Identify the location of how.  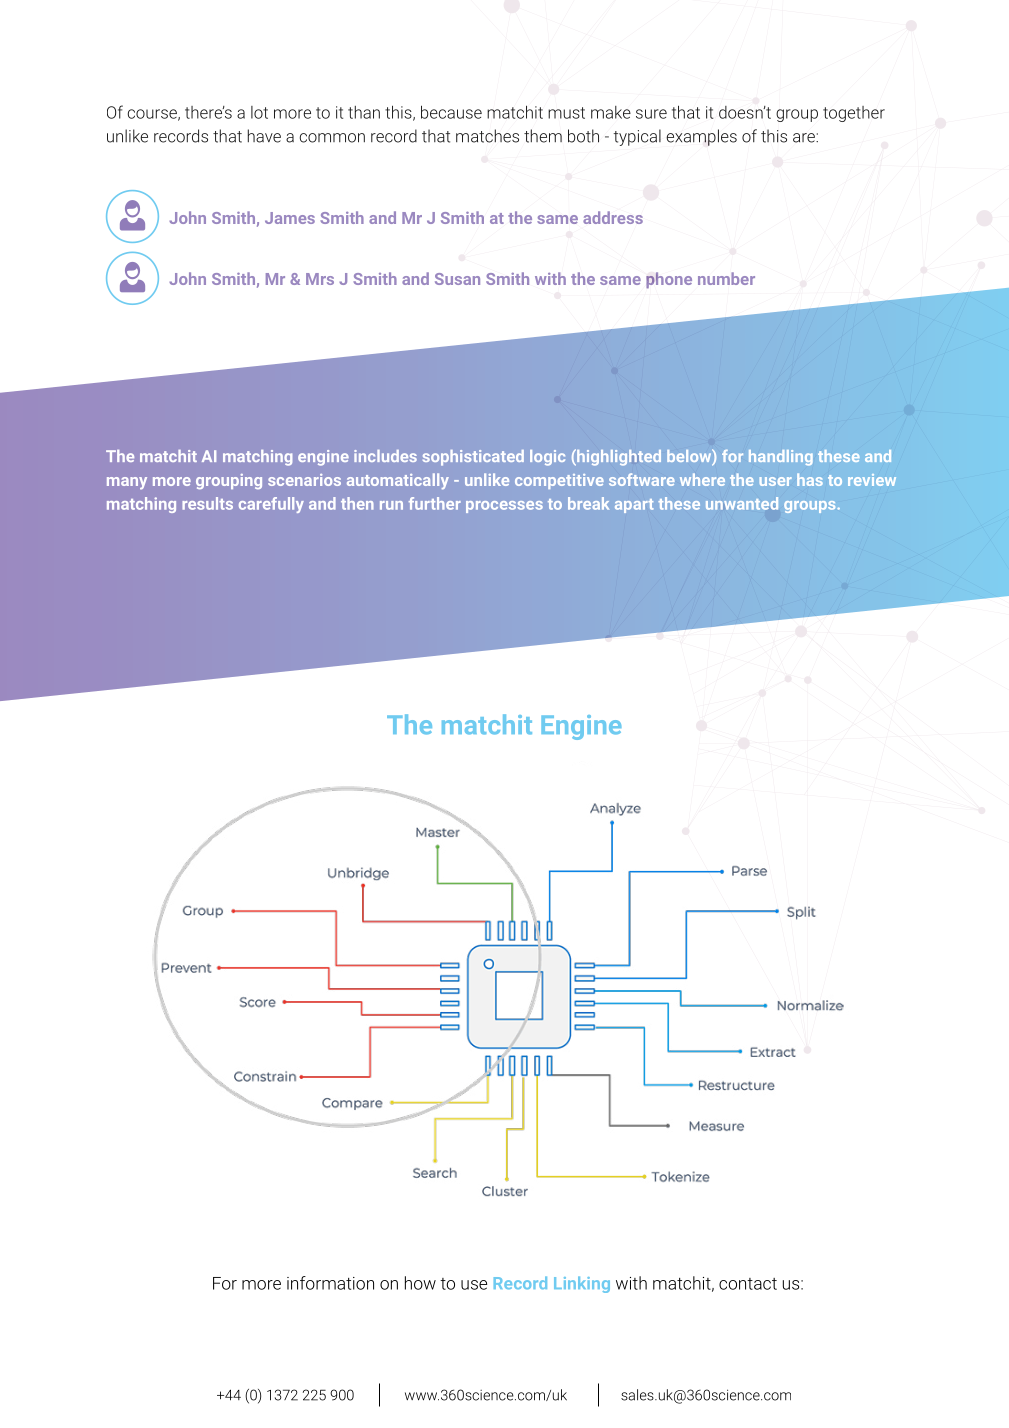
(420, 1283).
